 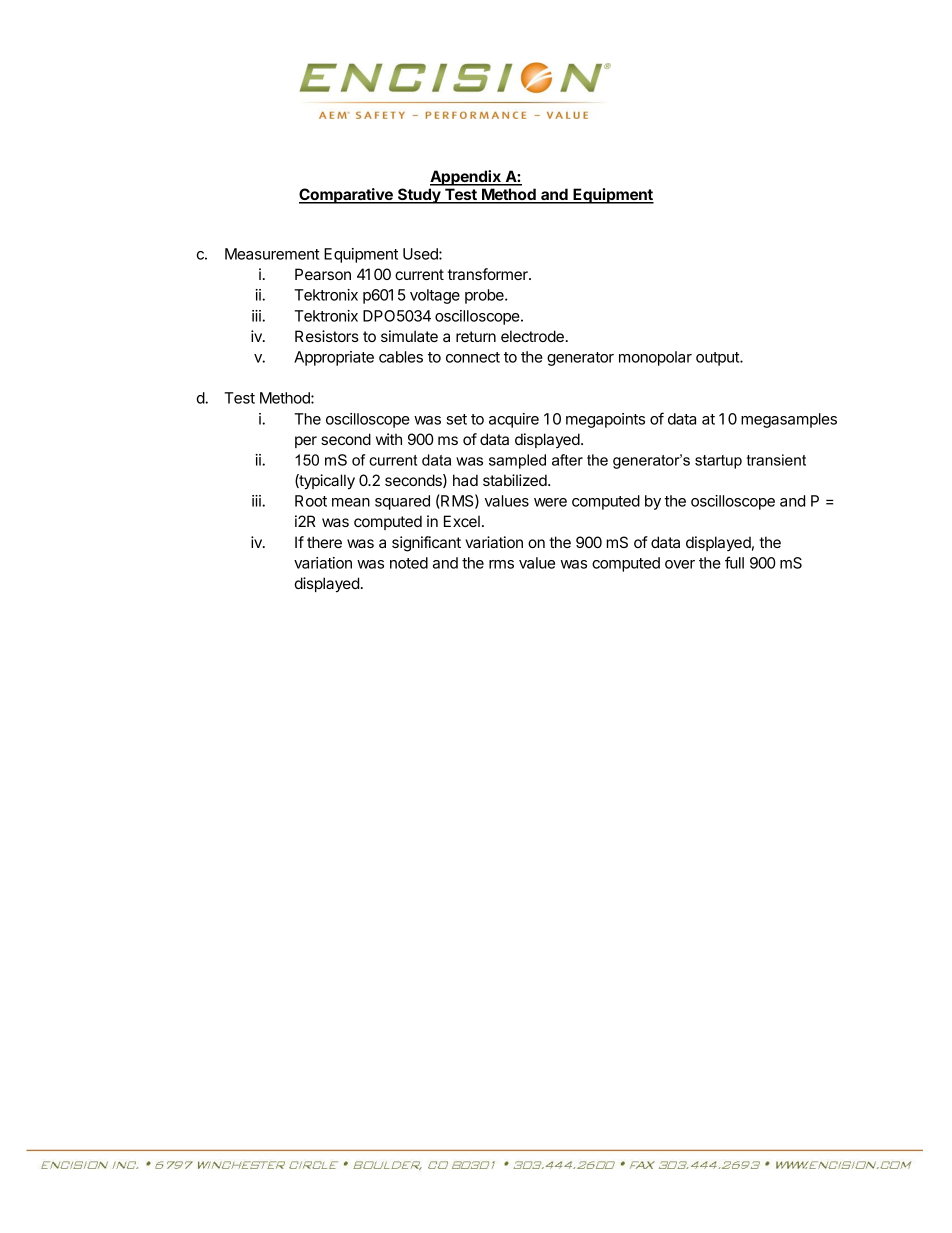 I want to click on Comparative, so click(x=347, y=196).
